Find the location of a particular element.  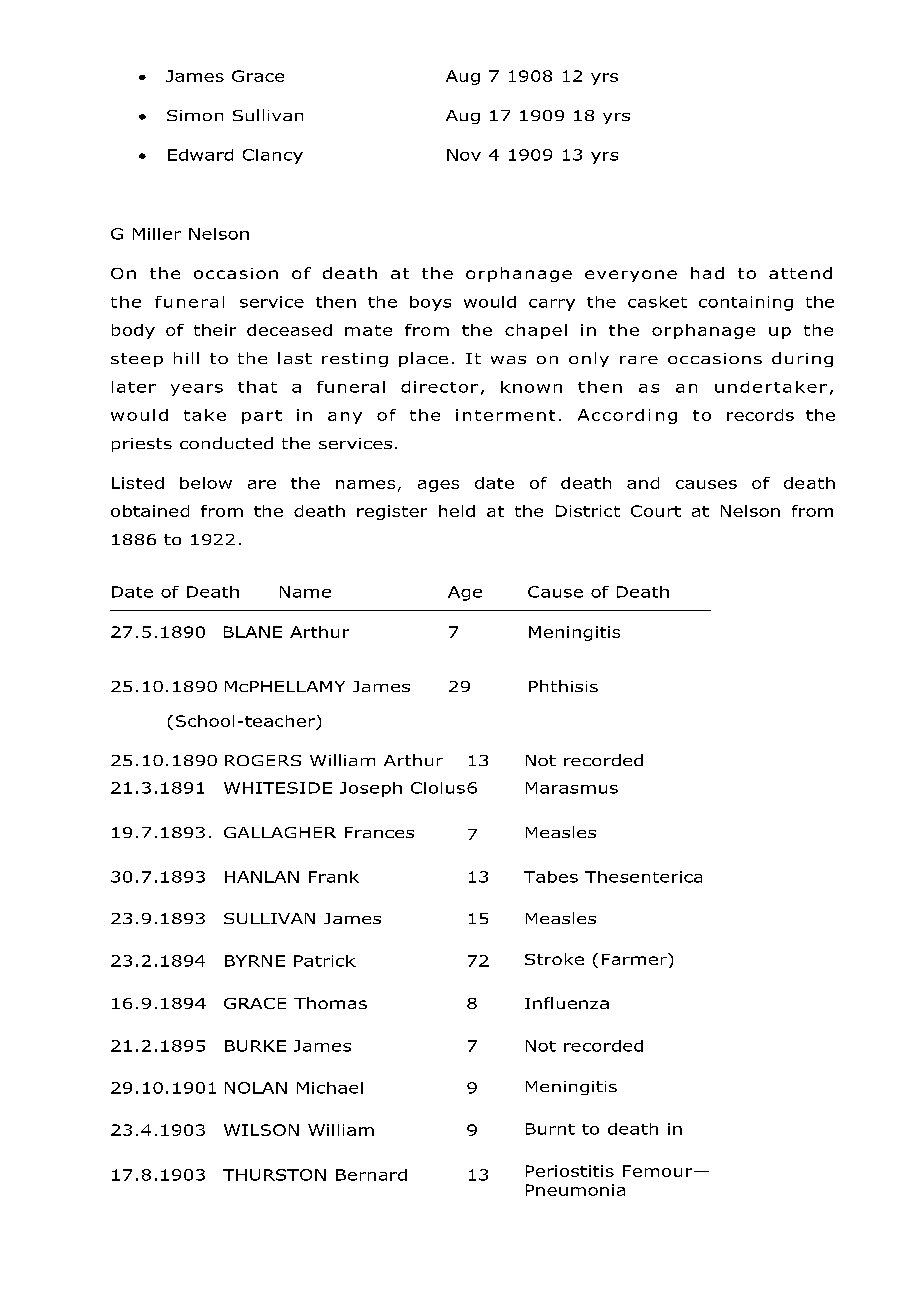

Pneumonia is located at coordinates (575, 1190).
